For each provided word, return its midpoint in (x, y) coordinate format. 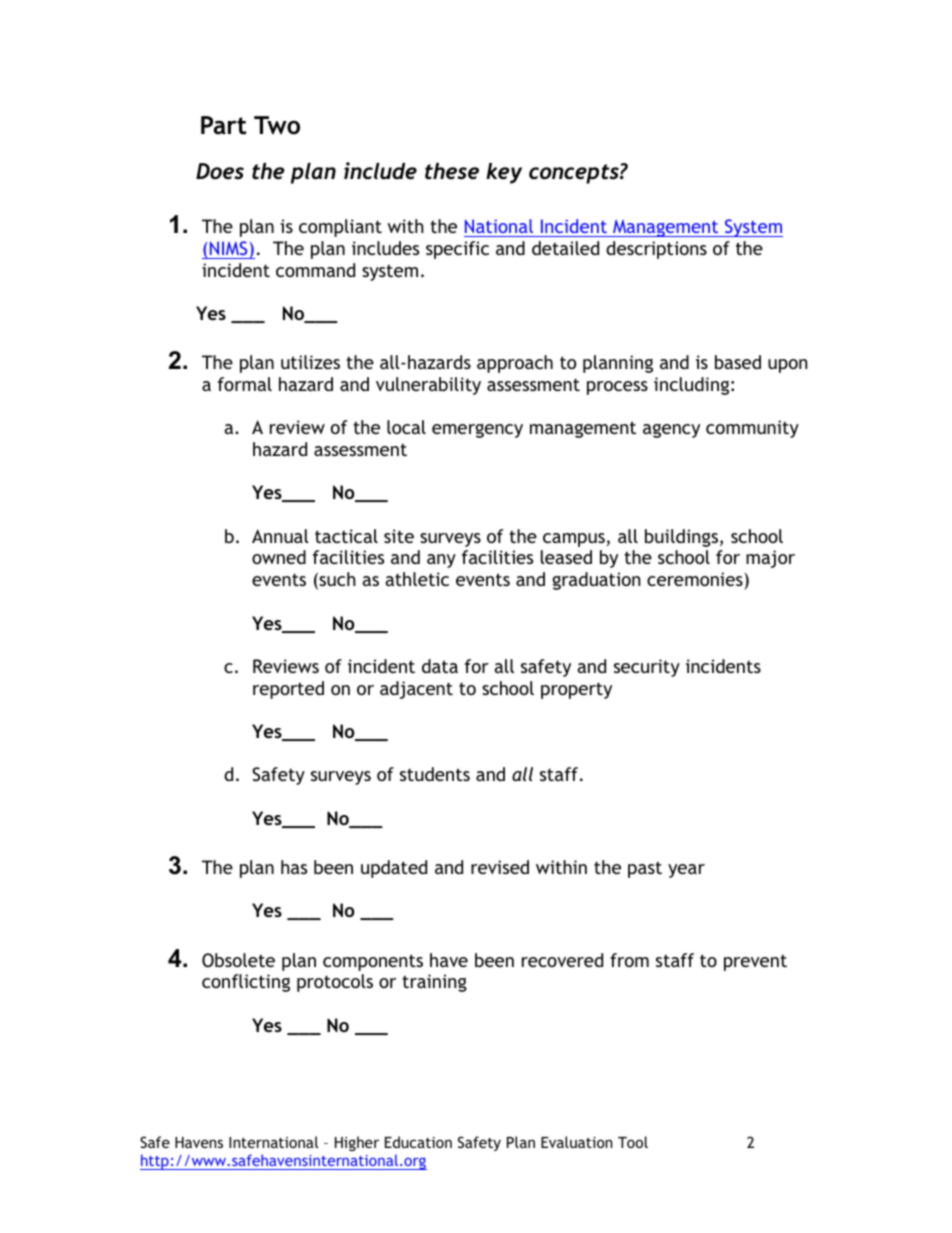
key (504, 173)
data (440, 666)
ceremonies (695, 579)
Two (277, 125)
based (738, 362)
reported (288, 690)
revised (500, 867)
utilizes (310, 362)
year (686, 871)
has (294, 867)
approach (515, 364)
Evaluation (576, 1142)
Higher (357, 1143)
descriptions (656, 250)
